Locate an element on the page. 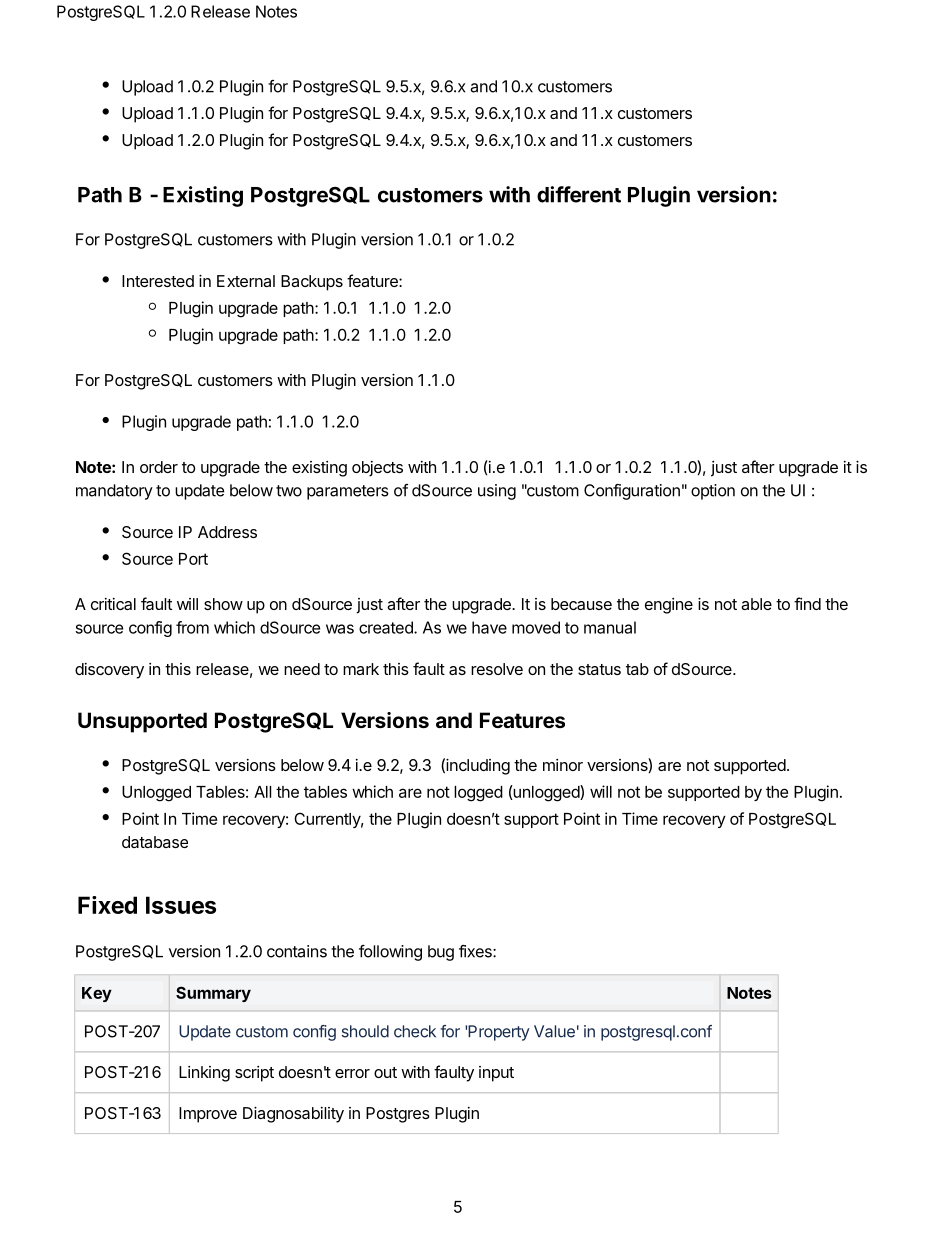 This page has width=952, height=1233. from is located at coordinates (192, 627).
